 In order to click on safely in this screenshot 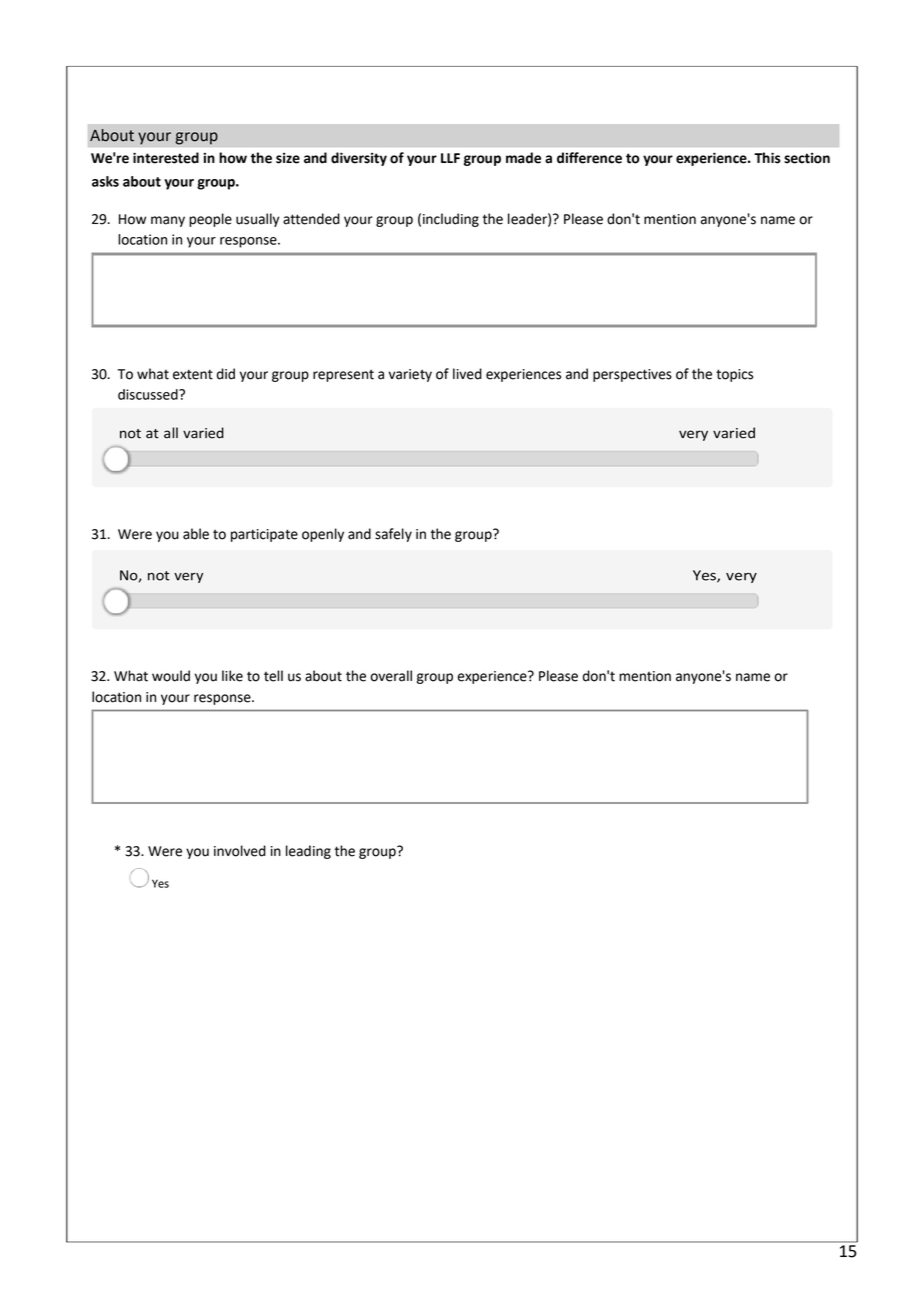, I will do `click(393, 535)`.
